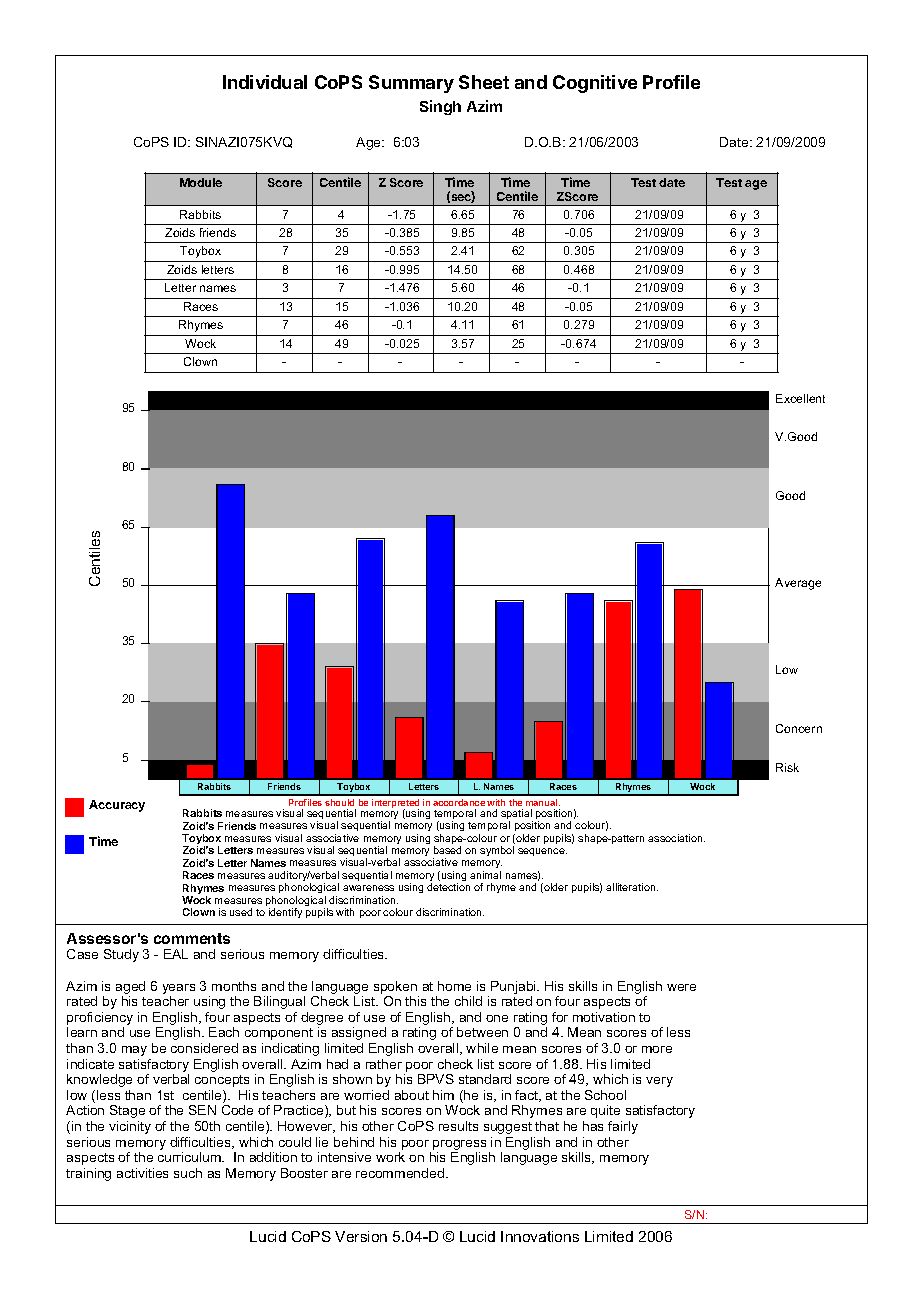 This screenshot has width=924, height=1308. Describe the element at coordinates (440, 107) in the screenshot. I see `Singh` at that location.
